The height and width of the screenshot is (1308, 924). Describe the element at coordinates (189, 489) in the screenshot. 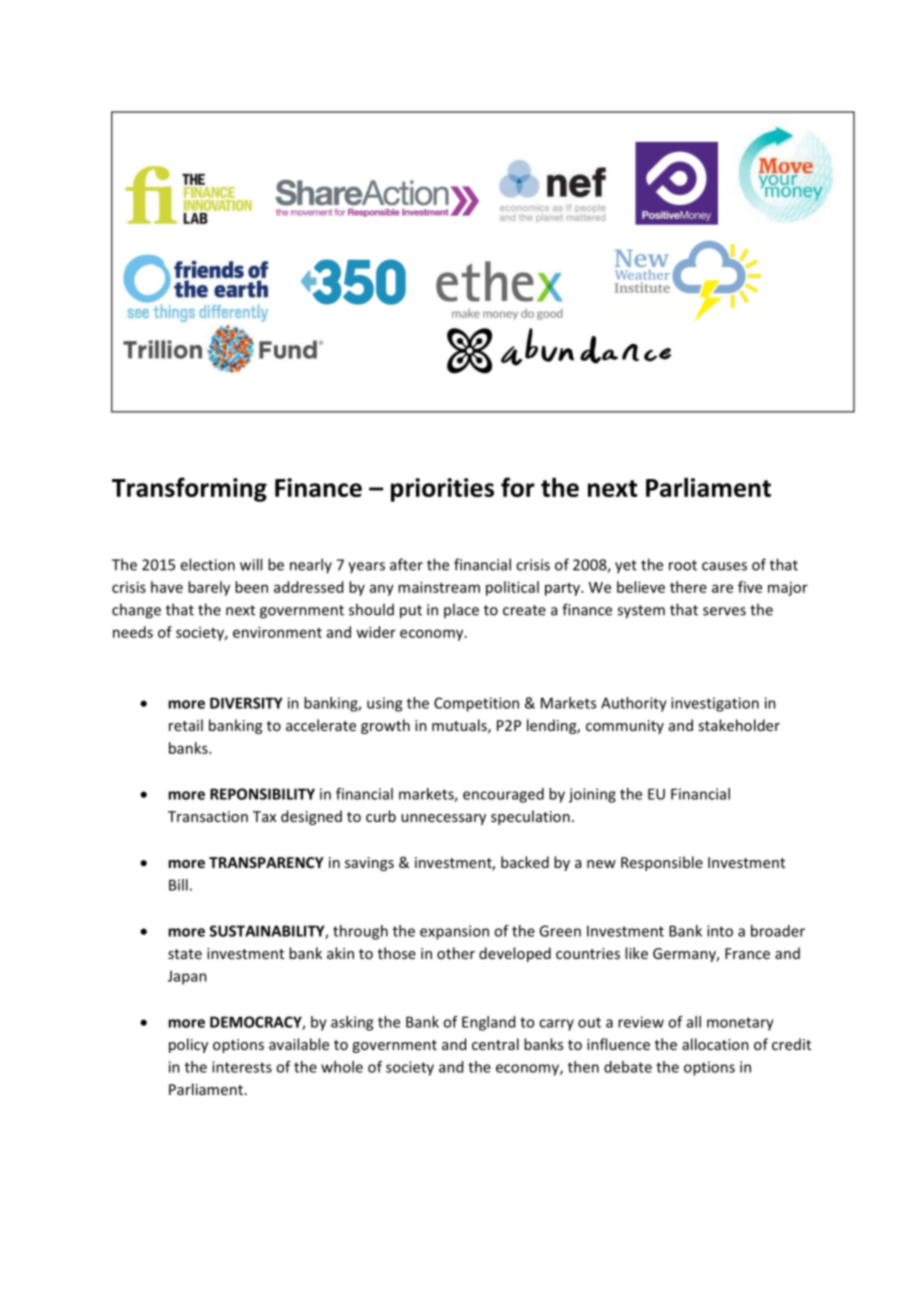

I see `Transforming` at that location.
